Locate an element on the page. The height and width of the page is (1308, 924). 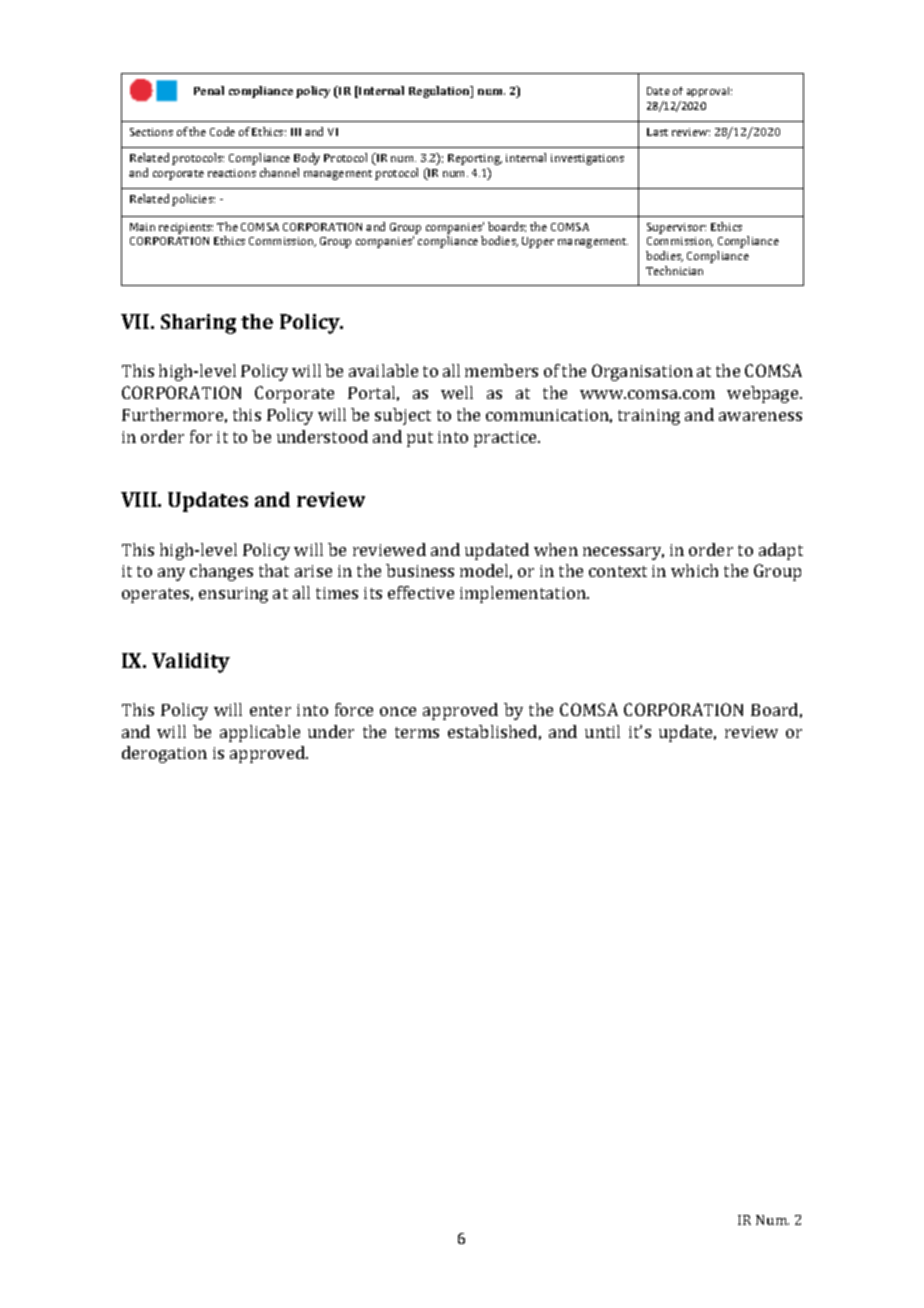
well is located at coordinates (457, 392).
